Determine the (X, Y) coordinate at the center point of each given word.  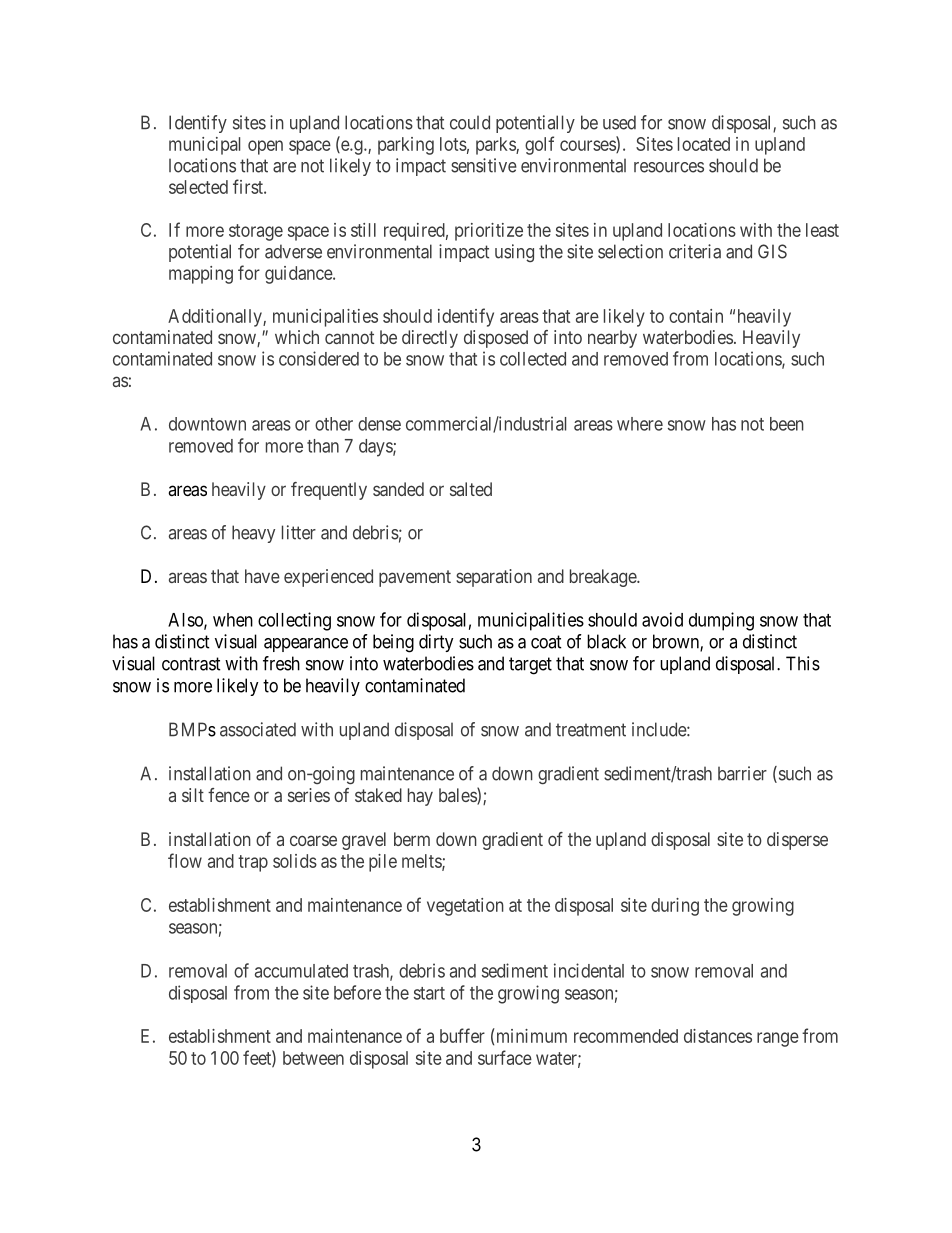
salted (471, 489)
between (313, 1058)
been (787, 424)
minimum (530, 1035)
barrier (742, 773)
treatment (591, 730)
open (265, 147)
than (323, 446)
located (704, 144)
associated (258, 729)
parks (496, 146)
